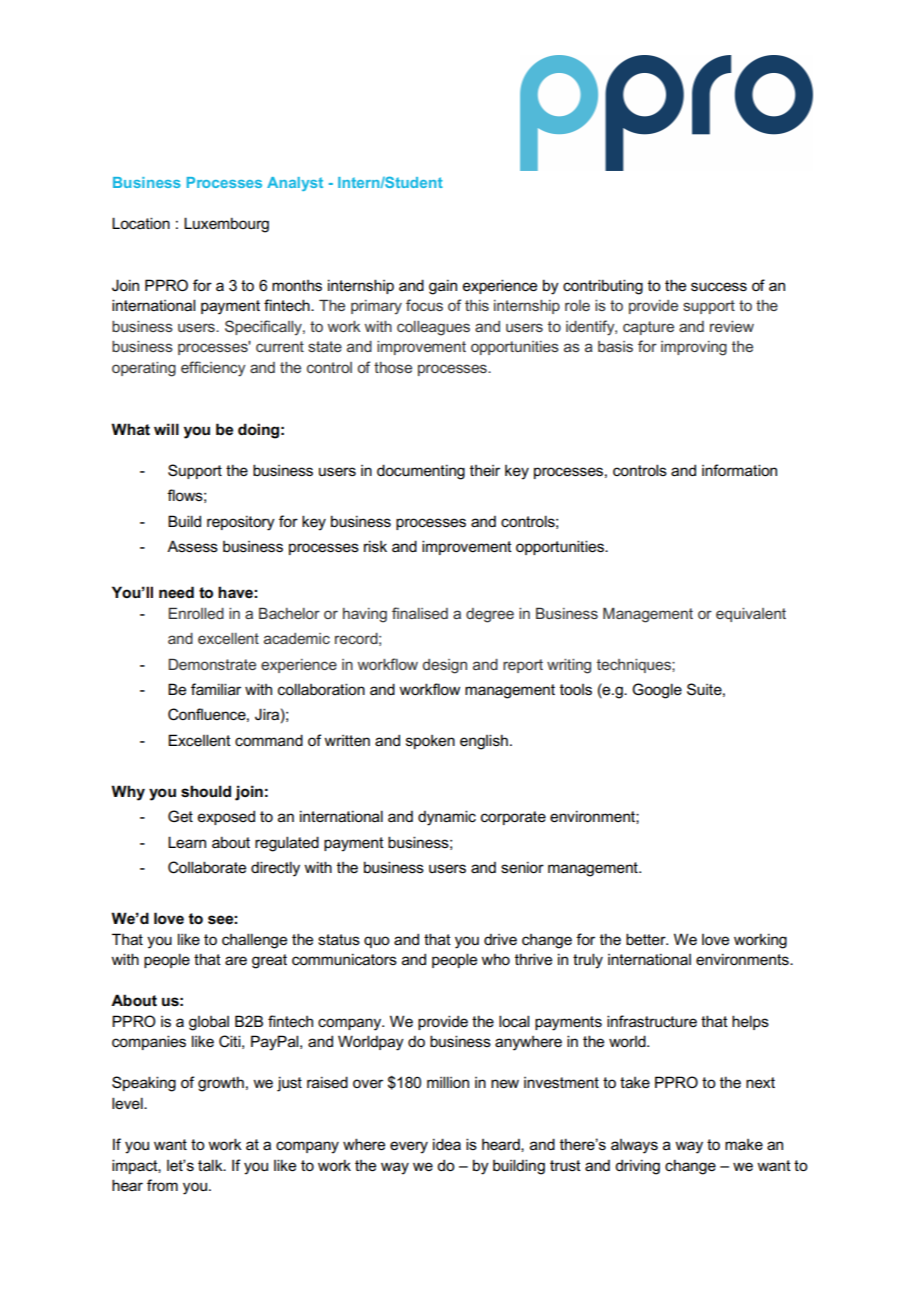  Describe the element at coordinates (445, 666) in the document. I see `design` at that location.
